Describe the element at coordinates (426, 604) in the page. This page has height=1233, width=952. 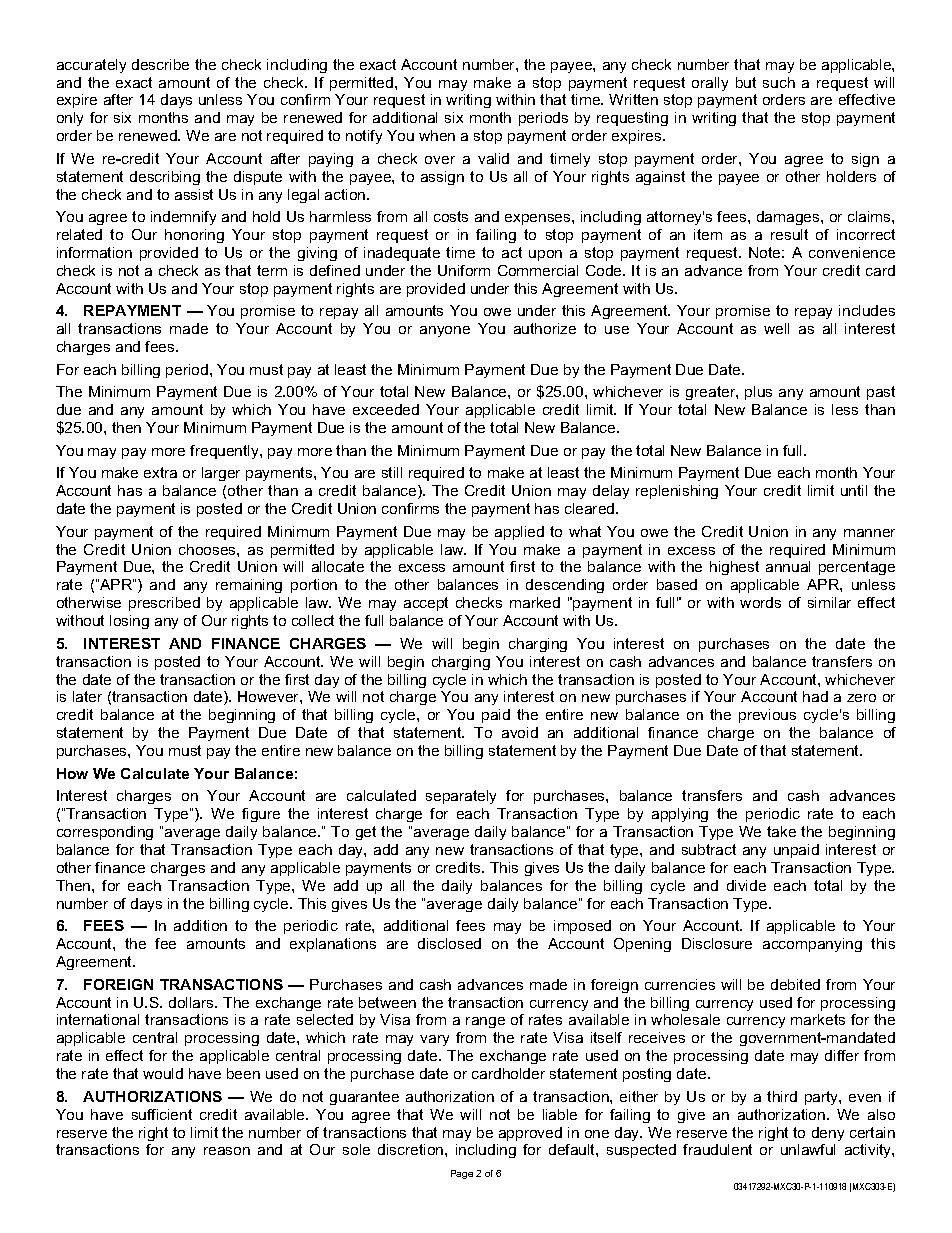
I see `accept` at that location.
